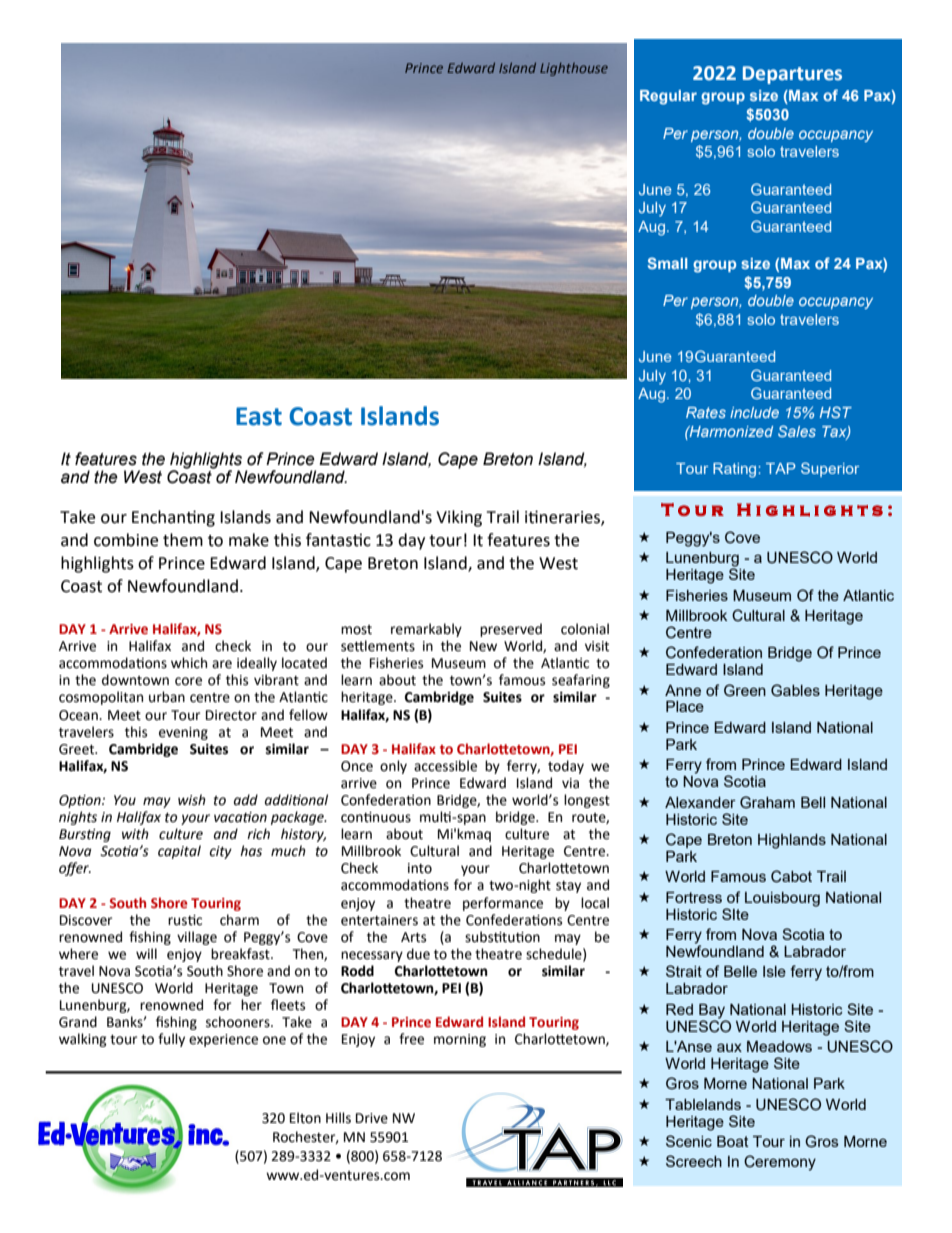  What do you see at coordinates (189, 663) in the screenshot?
I see `which` at bounding box center [189, 663].
